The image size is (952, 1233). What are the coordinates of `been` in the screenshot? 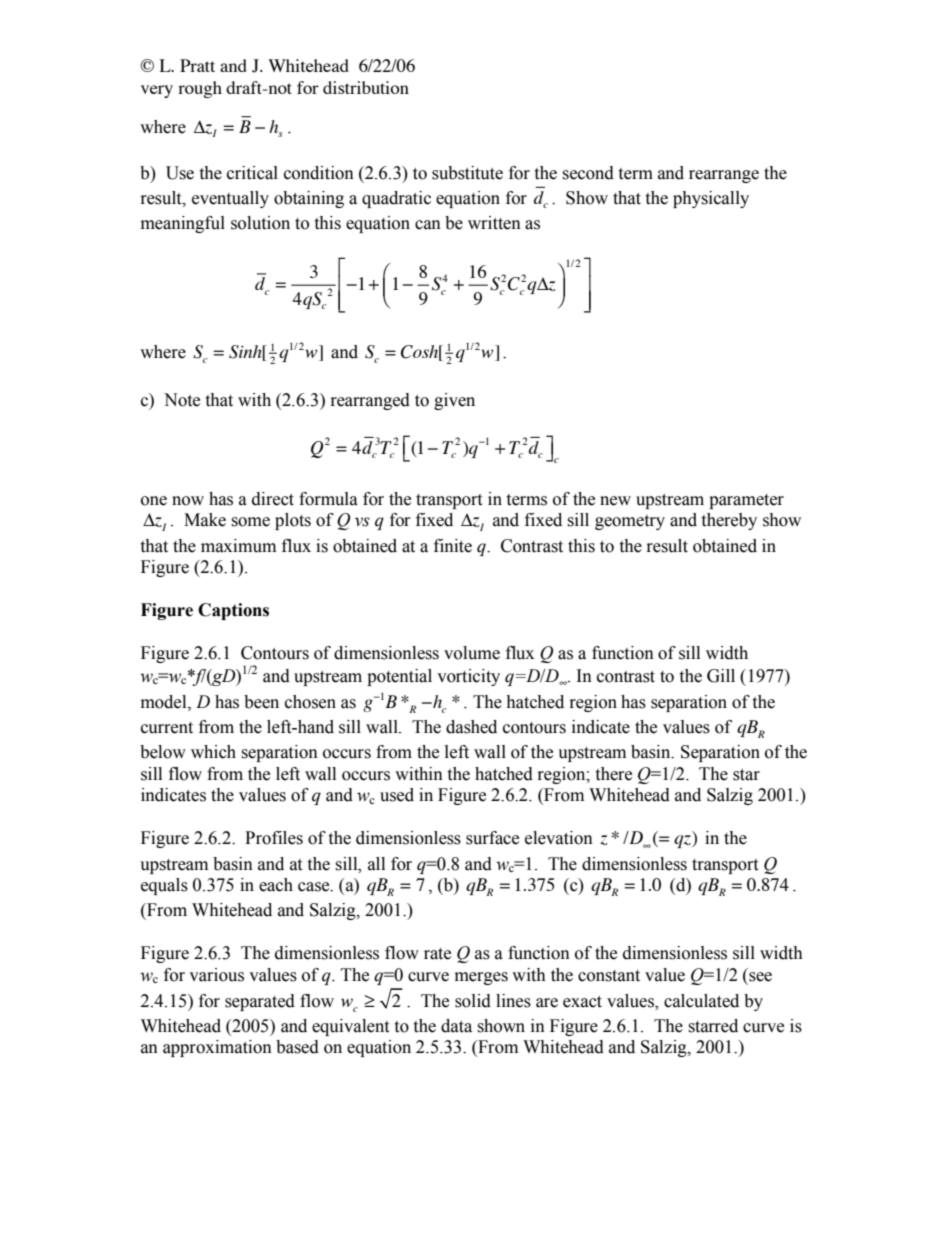 It's located at (261, 702).
